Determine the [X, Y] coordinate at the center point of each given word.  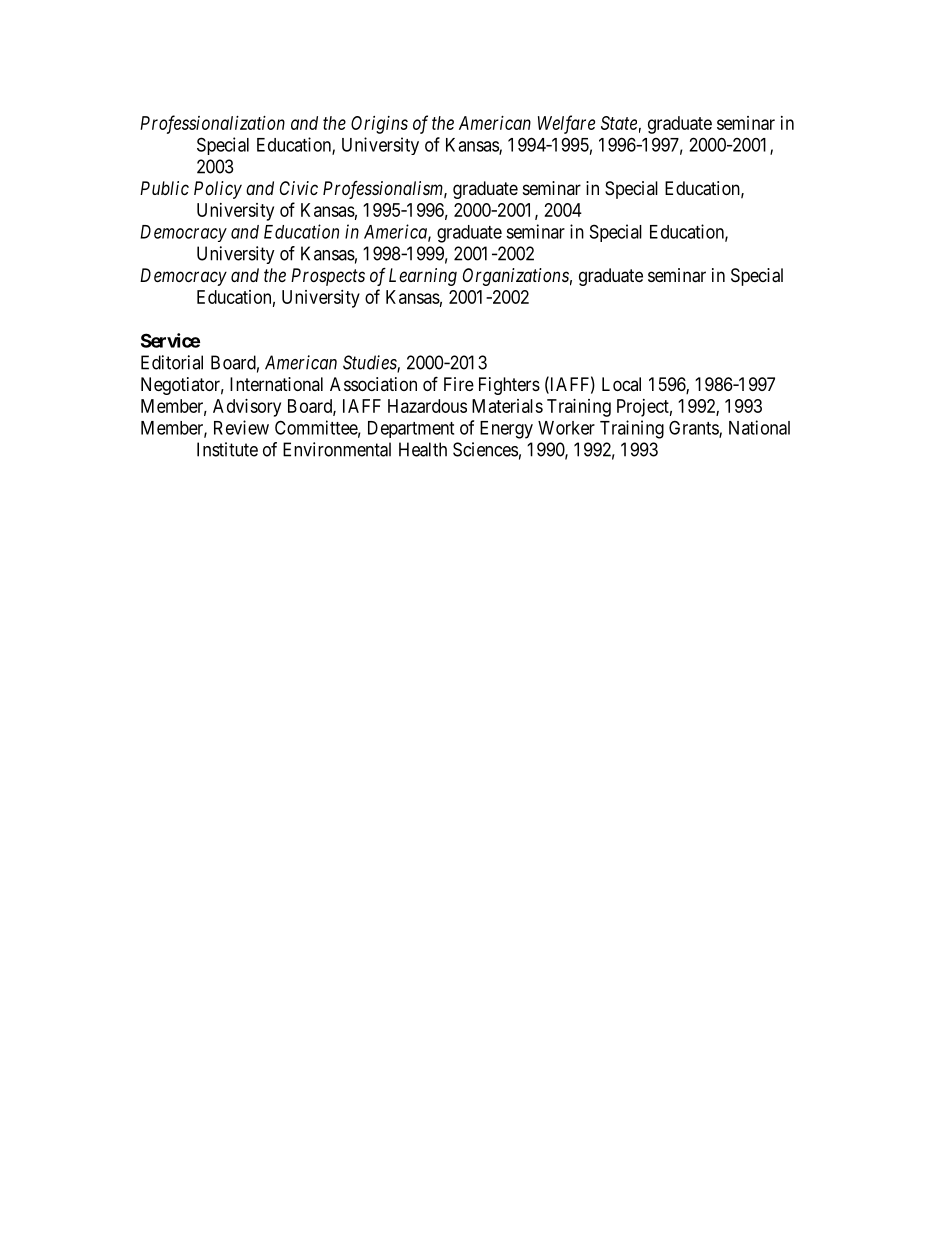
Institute [227, 449]
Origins [379, 125]
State [619, 123]
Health [423, 449]
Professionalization [212, 124]
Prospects [328, 277]
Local [621, 384]
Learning [423, 277]
